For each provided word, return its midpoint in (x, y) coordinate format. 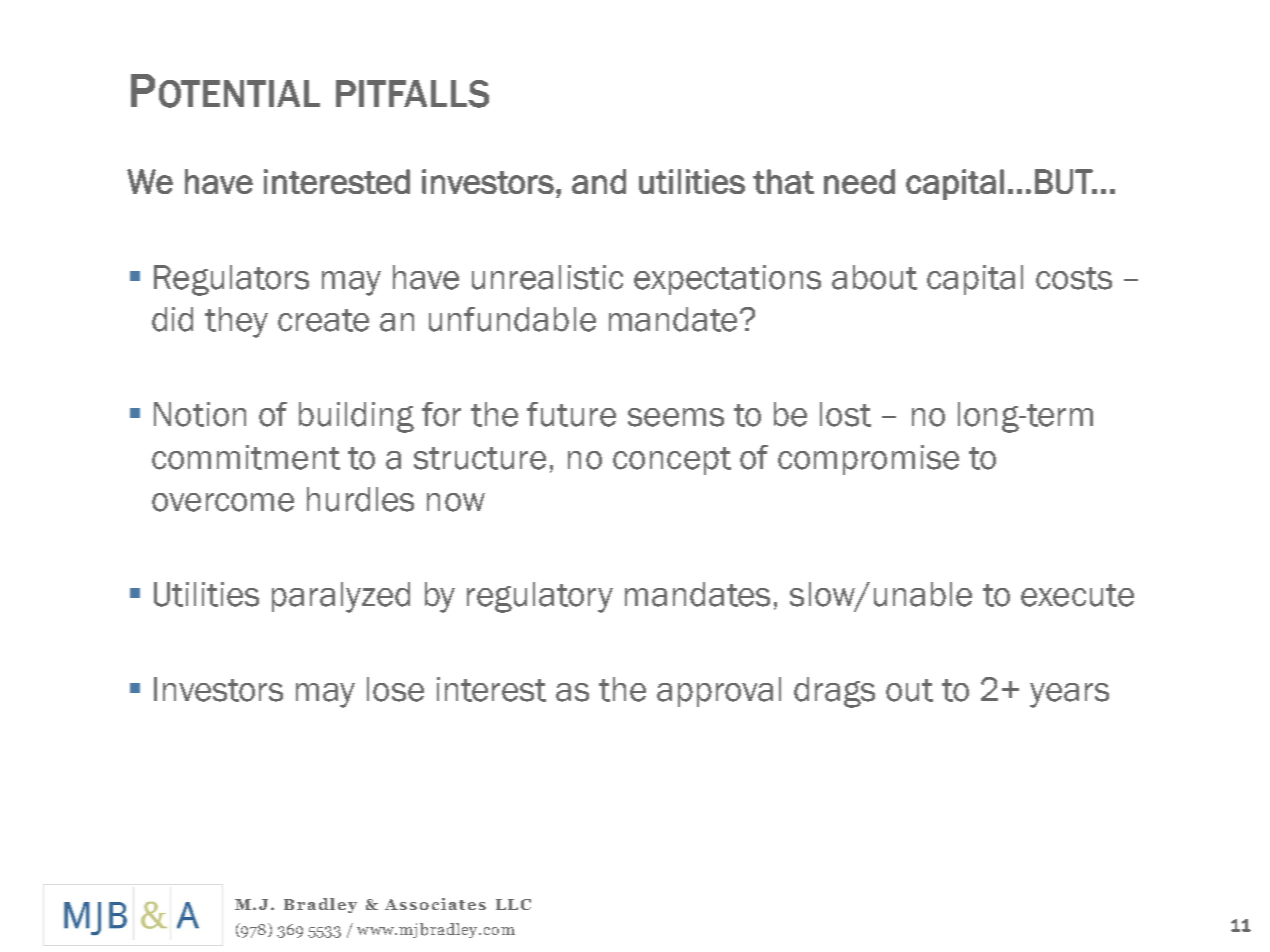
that (783, 181)
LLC (513, 904)
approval (719, 692)
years (1069, 695)
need (859, 181)
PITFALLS (412, 94)
